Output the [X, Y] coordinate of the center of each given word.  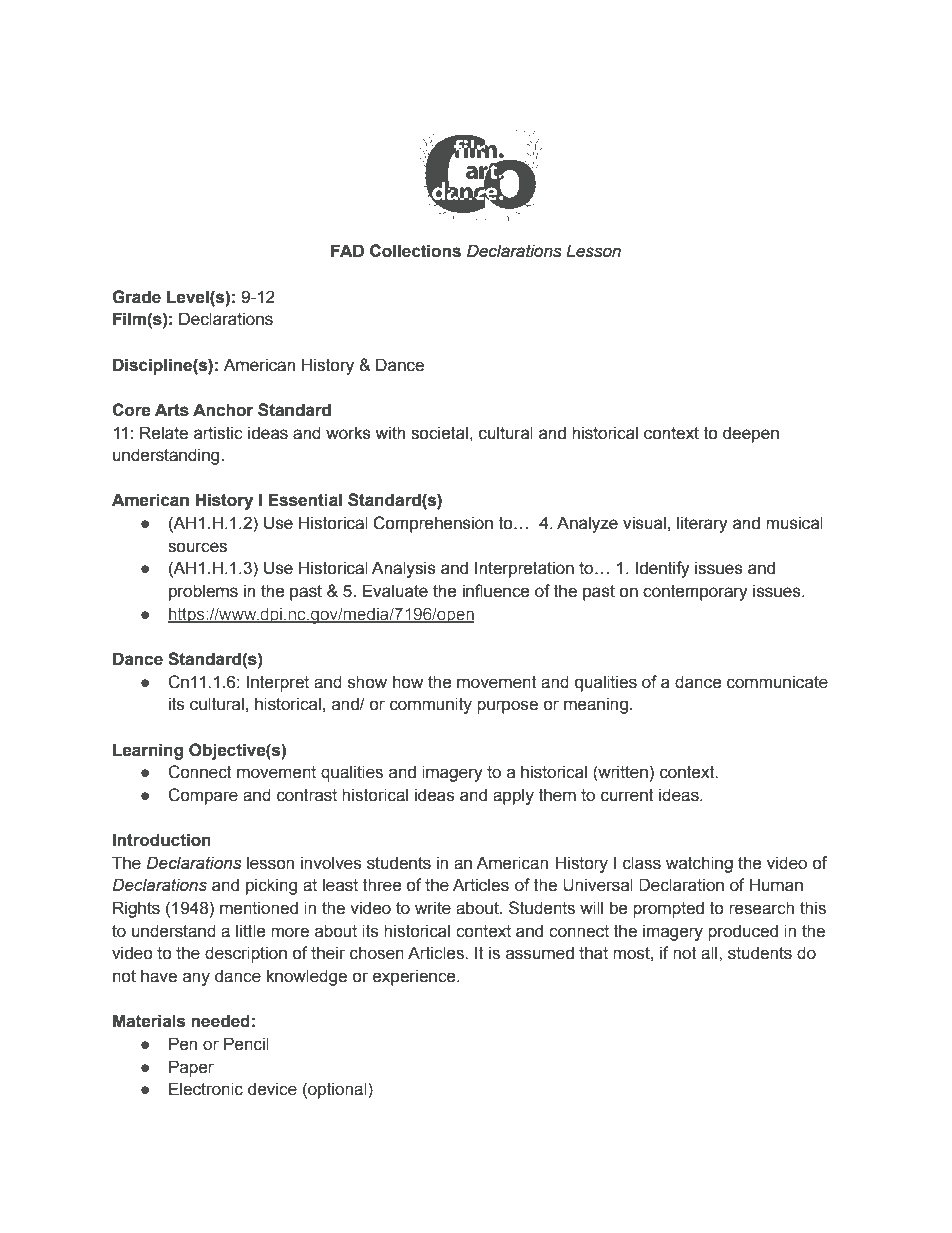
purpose [507, 707]
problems [203, 592]
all [710, 953]
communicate [777, 682]
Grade [136, 297]
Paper [191, 1068]
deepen [751, 434]
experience [415, 977]
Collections [415, 251]
